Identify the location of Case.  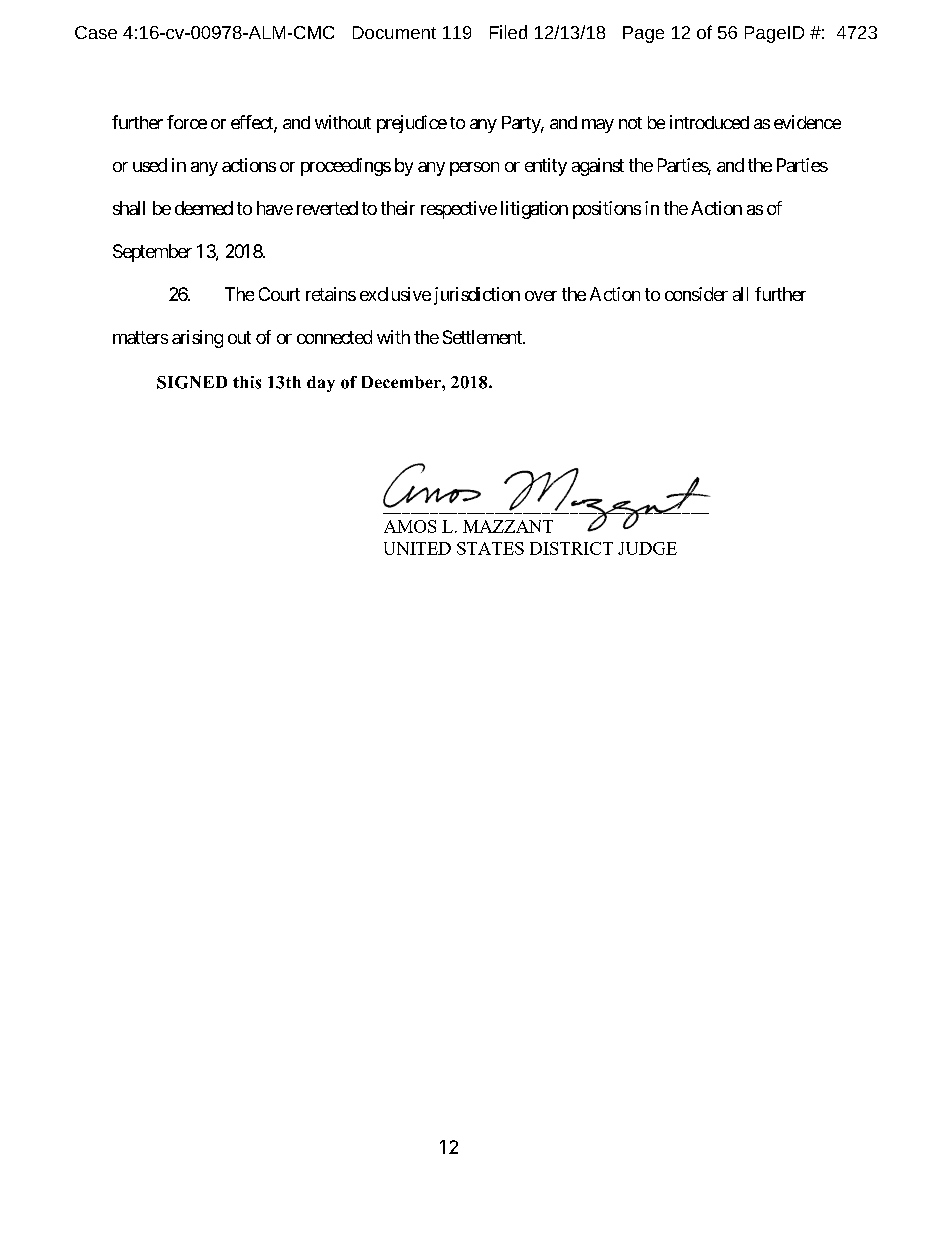
(96, 32).
